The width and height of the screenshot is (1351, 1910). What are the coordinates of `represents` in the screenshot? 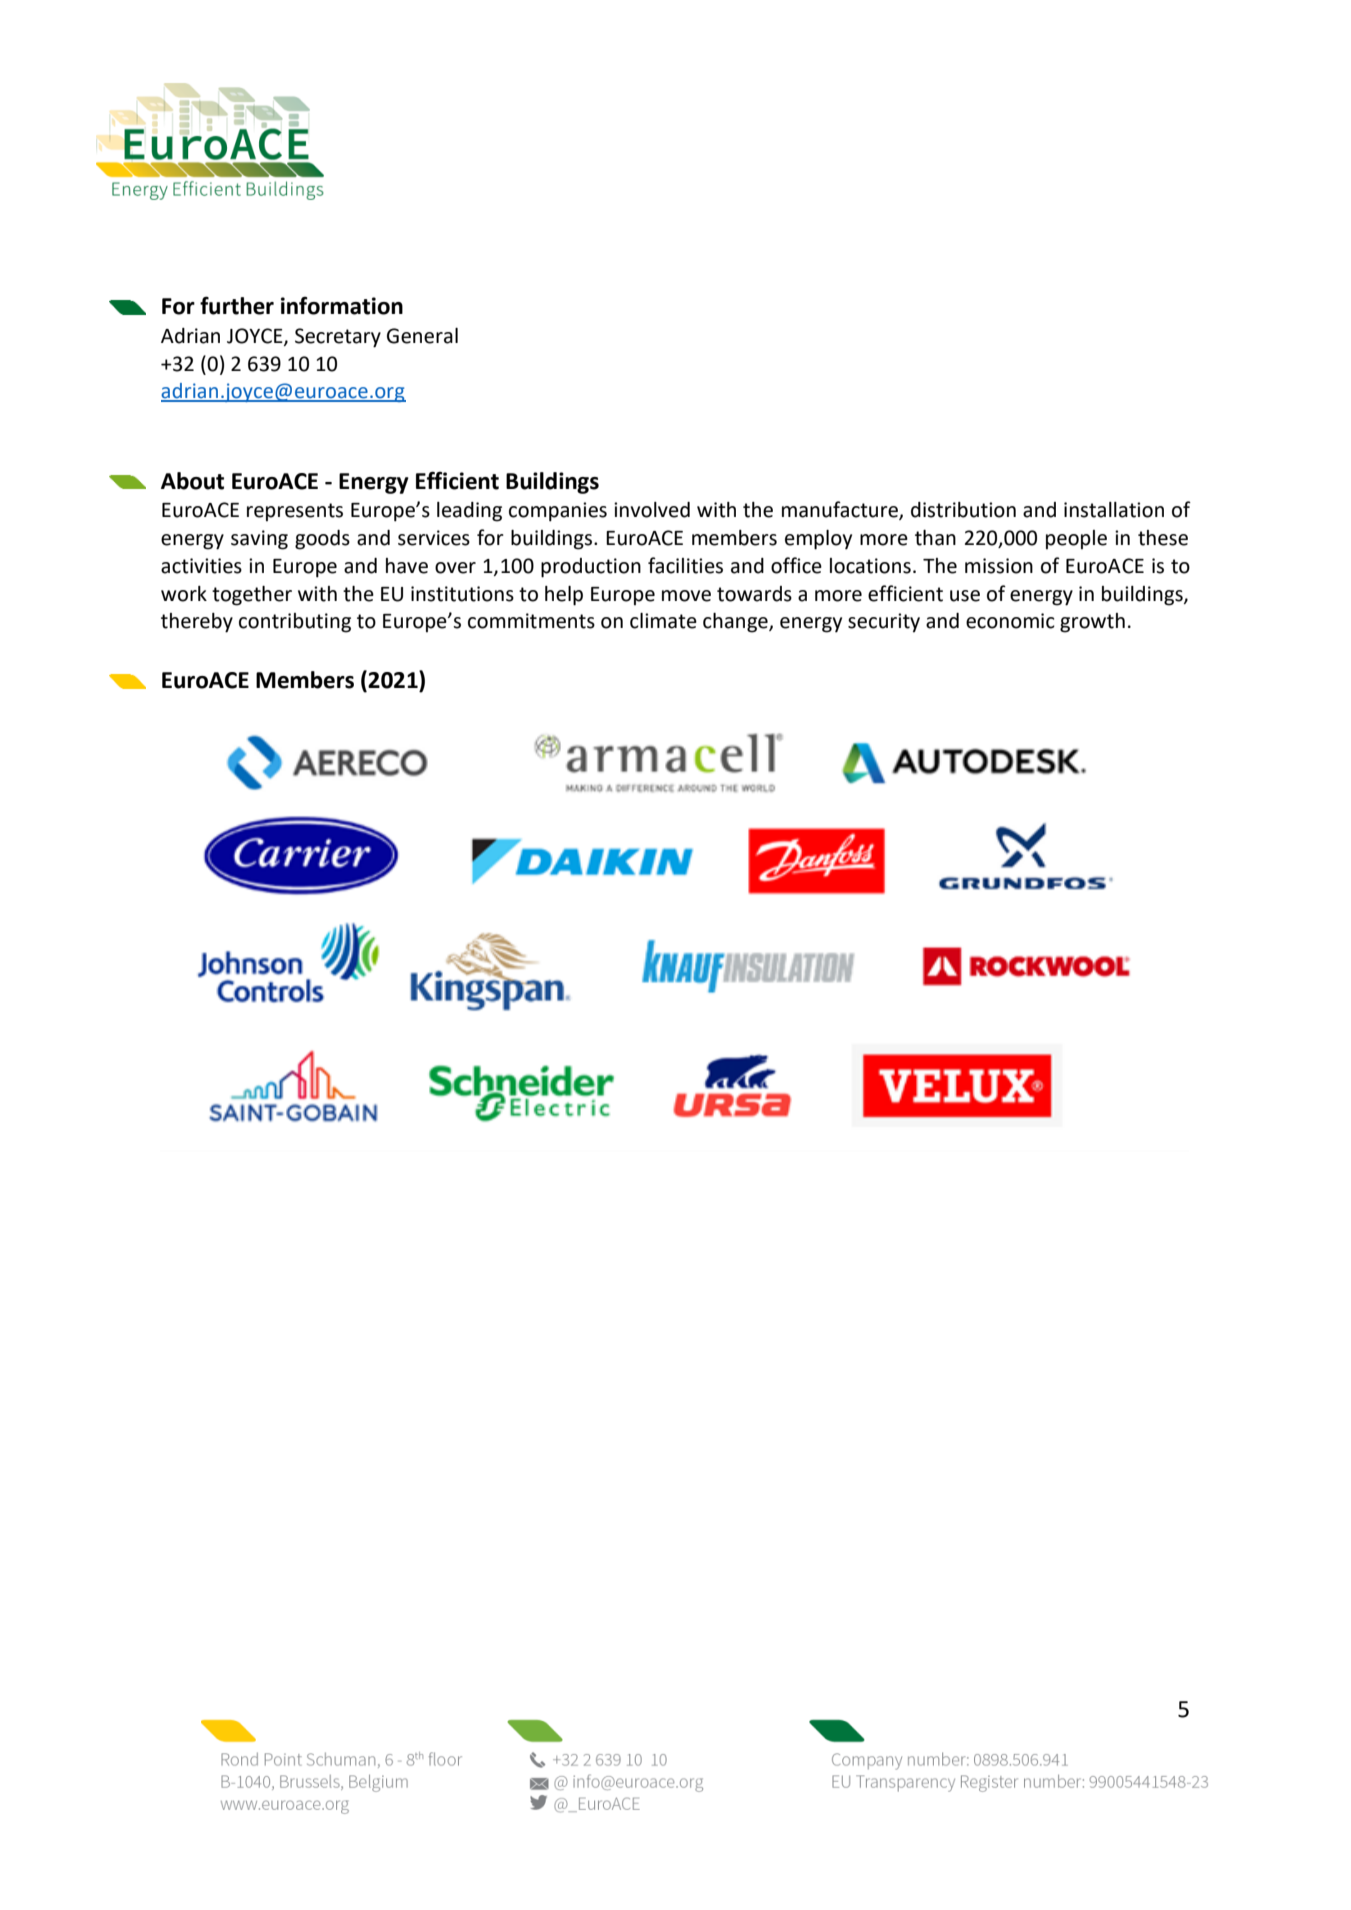 It's located at (295, 512).
